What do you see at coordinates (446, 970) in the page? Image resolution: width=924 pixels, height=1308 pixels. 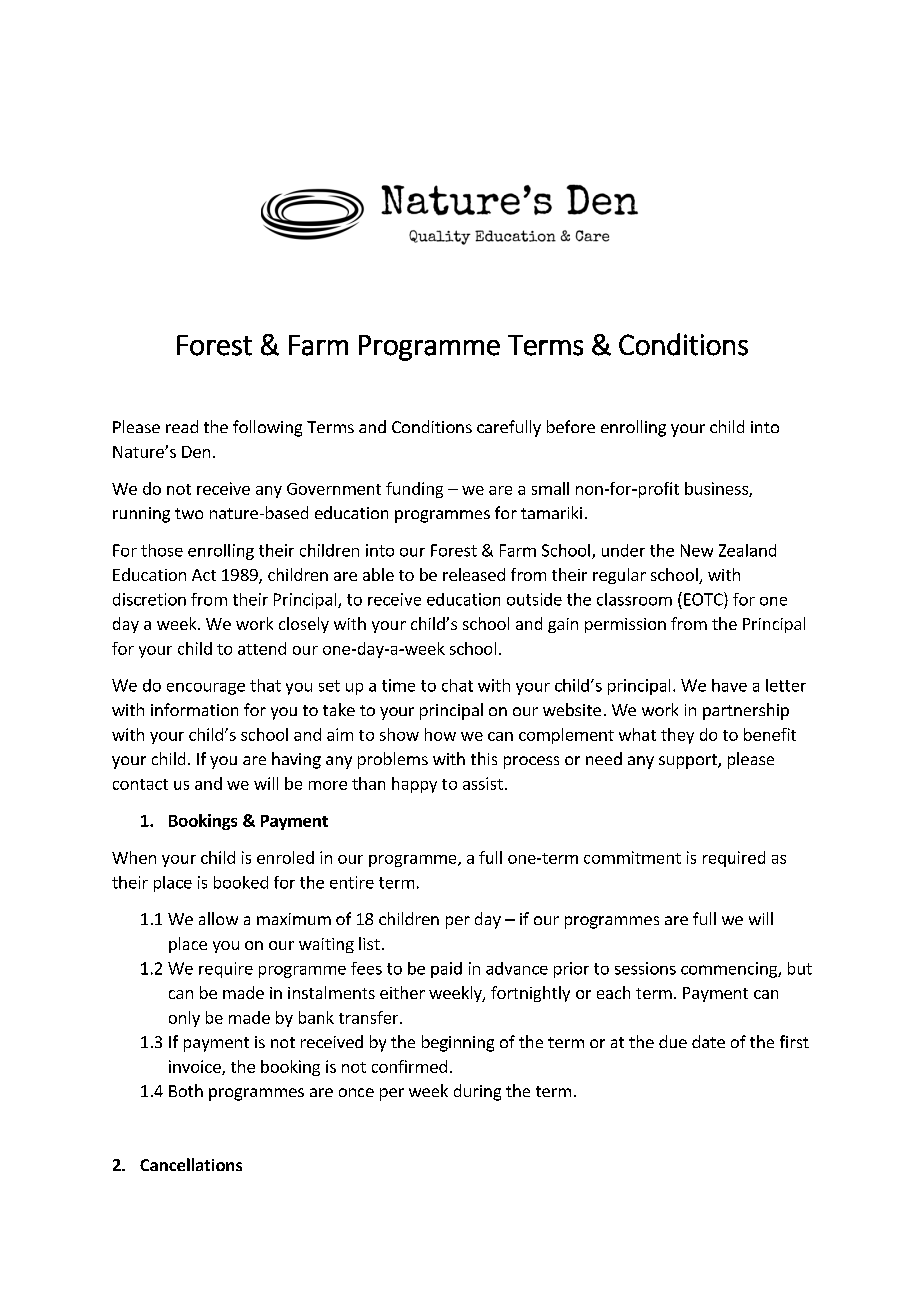 I see `paid` at bounding box center [446, 970].
